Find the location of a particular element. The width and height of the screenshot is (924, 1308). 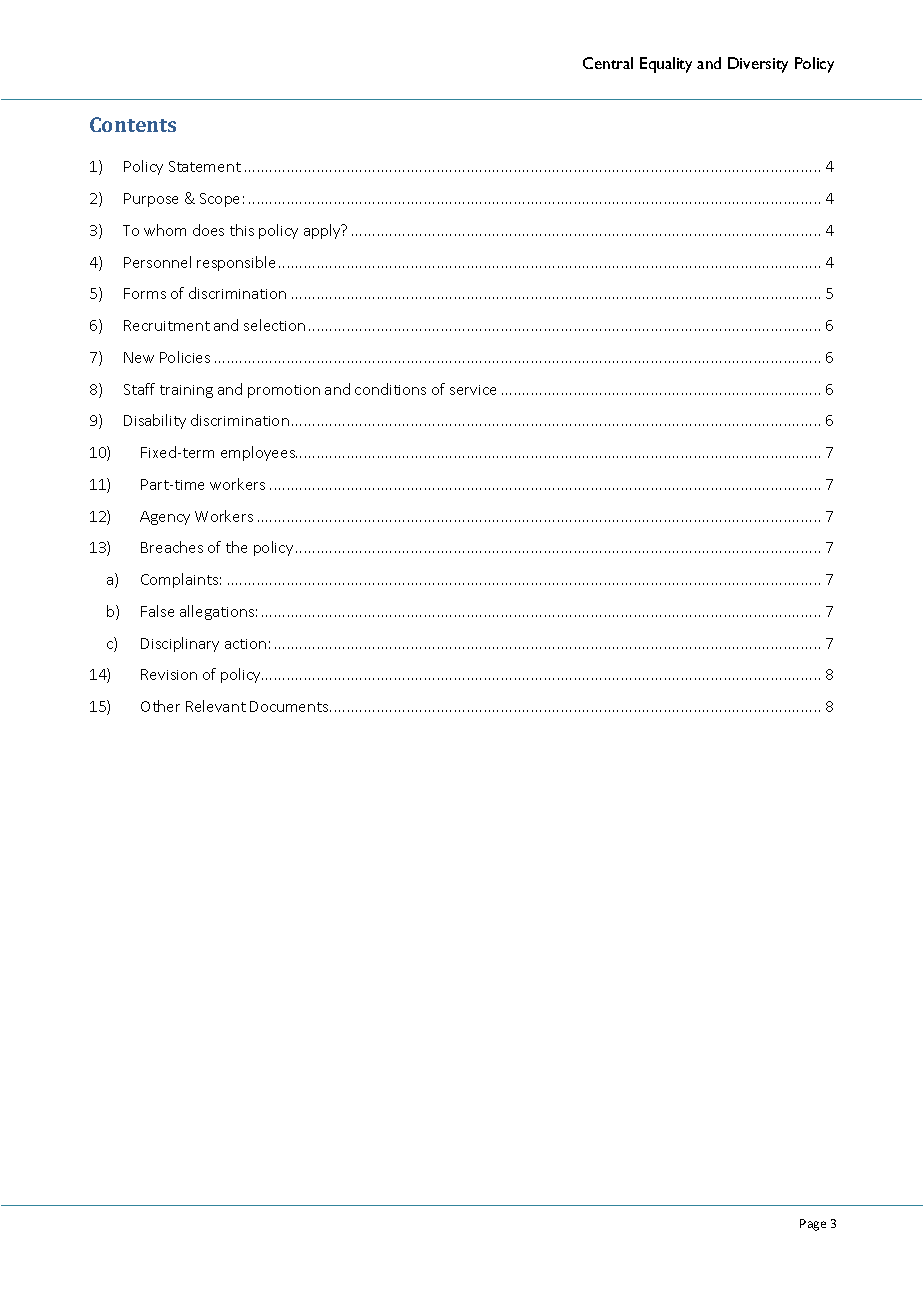

Page is located at coordinates (813, 1225).
